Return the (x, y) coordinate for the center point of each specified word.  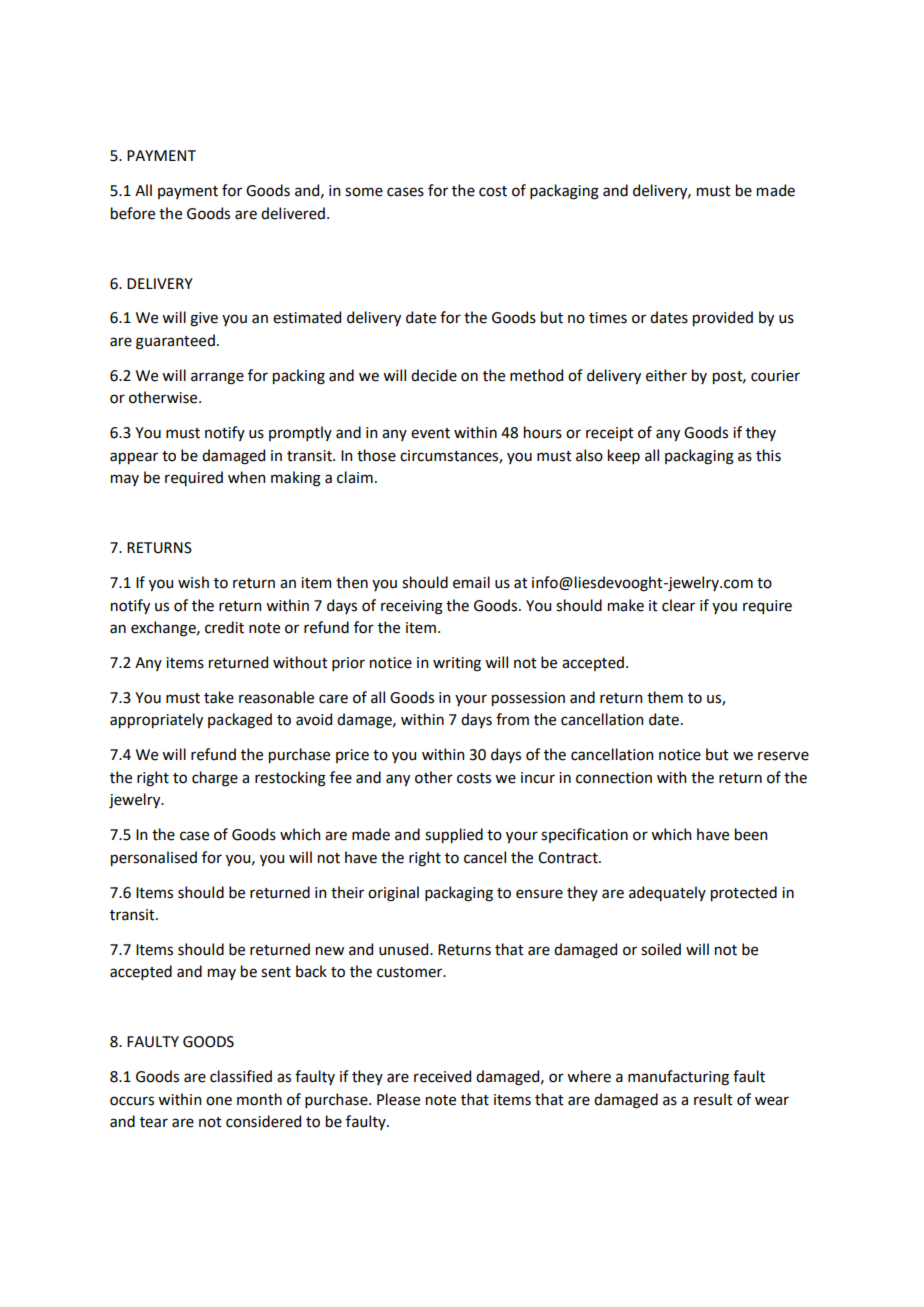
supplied (454, 835)
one (219, 1101)
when (246, 477)
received (442, 1076)
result (713, 1099)
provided (723, 318)
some (364, 192)
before (133, 213)
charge (215, 779)
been (751, 834)
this (768, 455)
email (471, 582)
